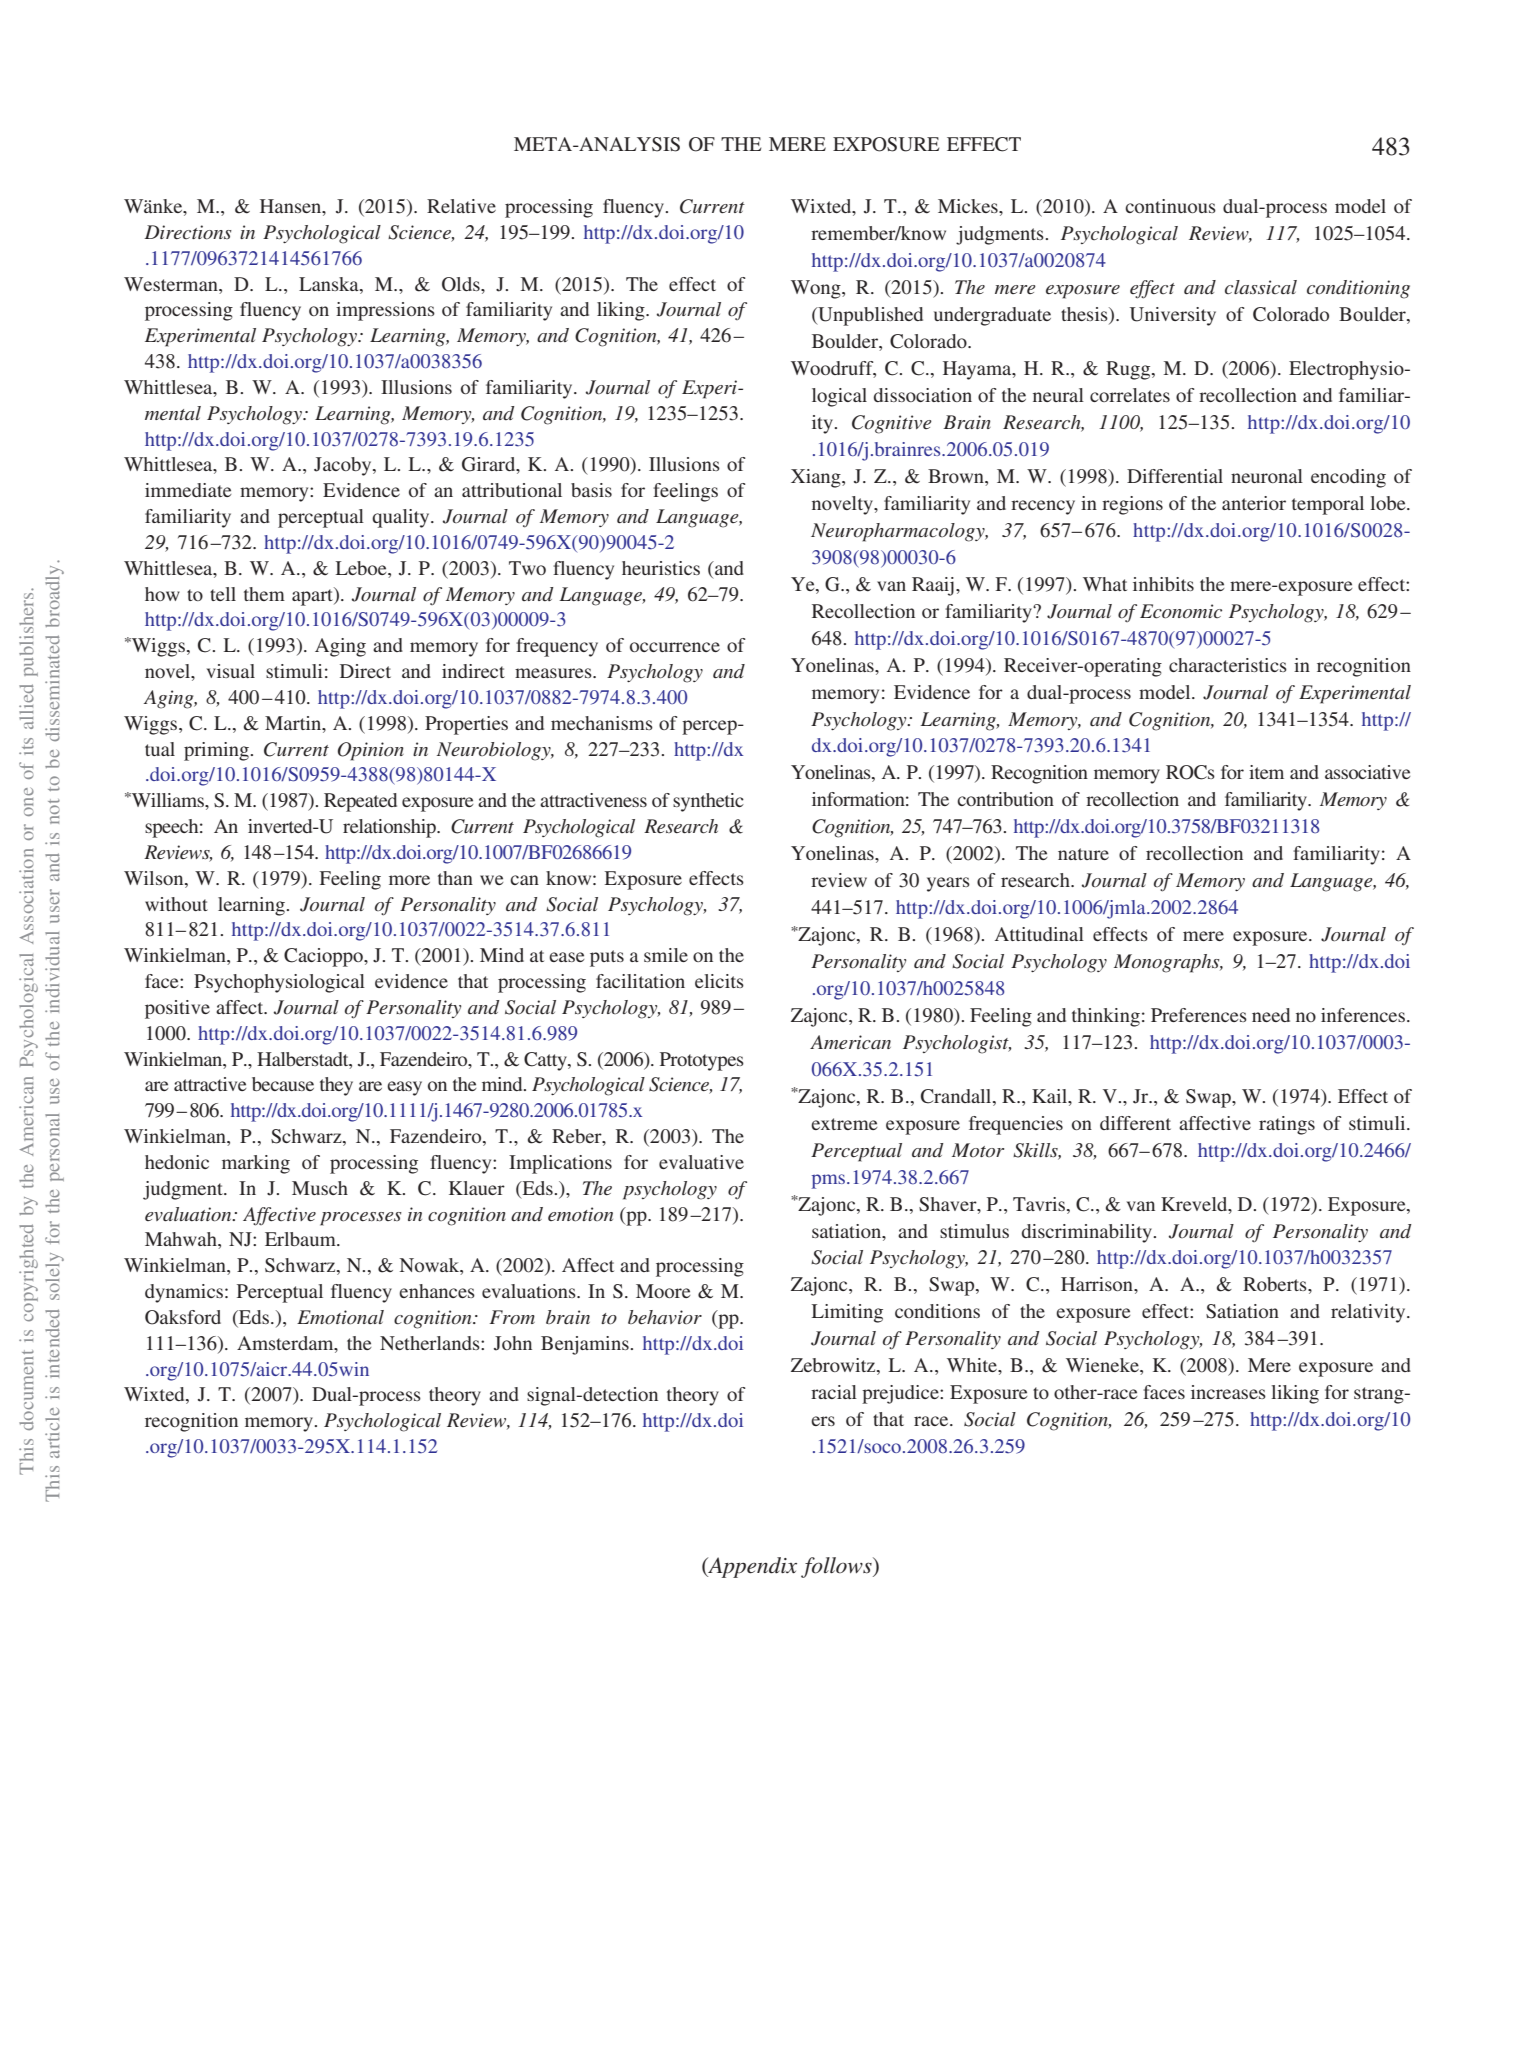 This page has width=1535, height=2046. What do you see at coordinates (844, 1124) in the page?
I see `extreme` at bounding box center [844, 1124].
